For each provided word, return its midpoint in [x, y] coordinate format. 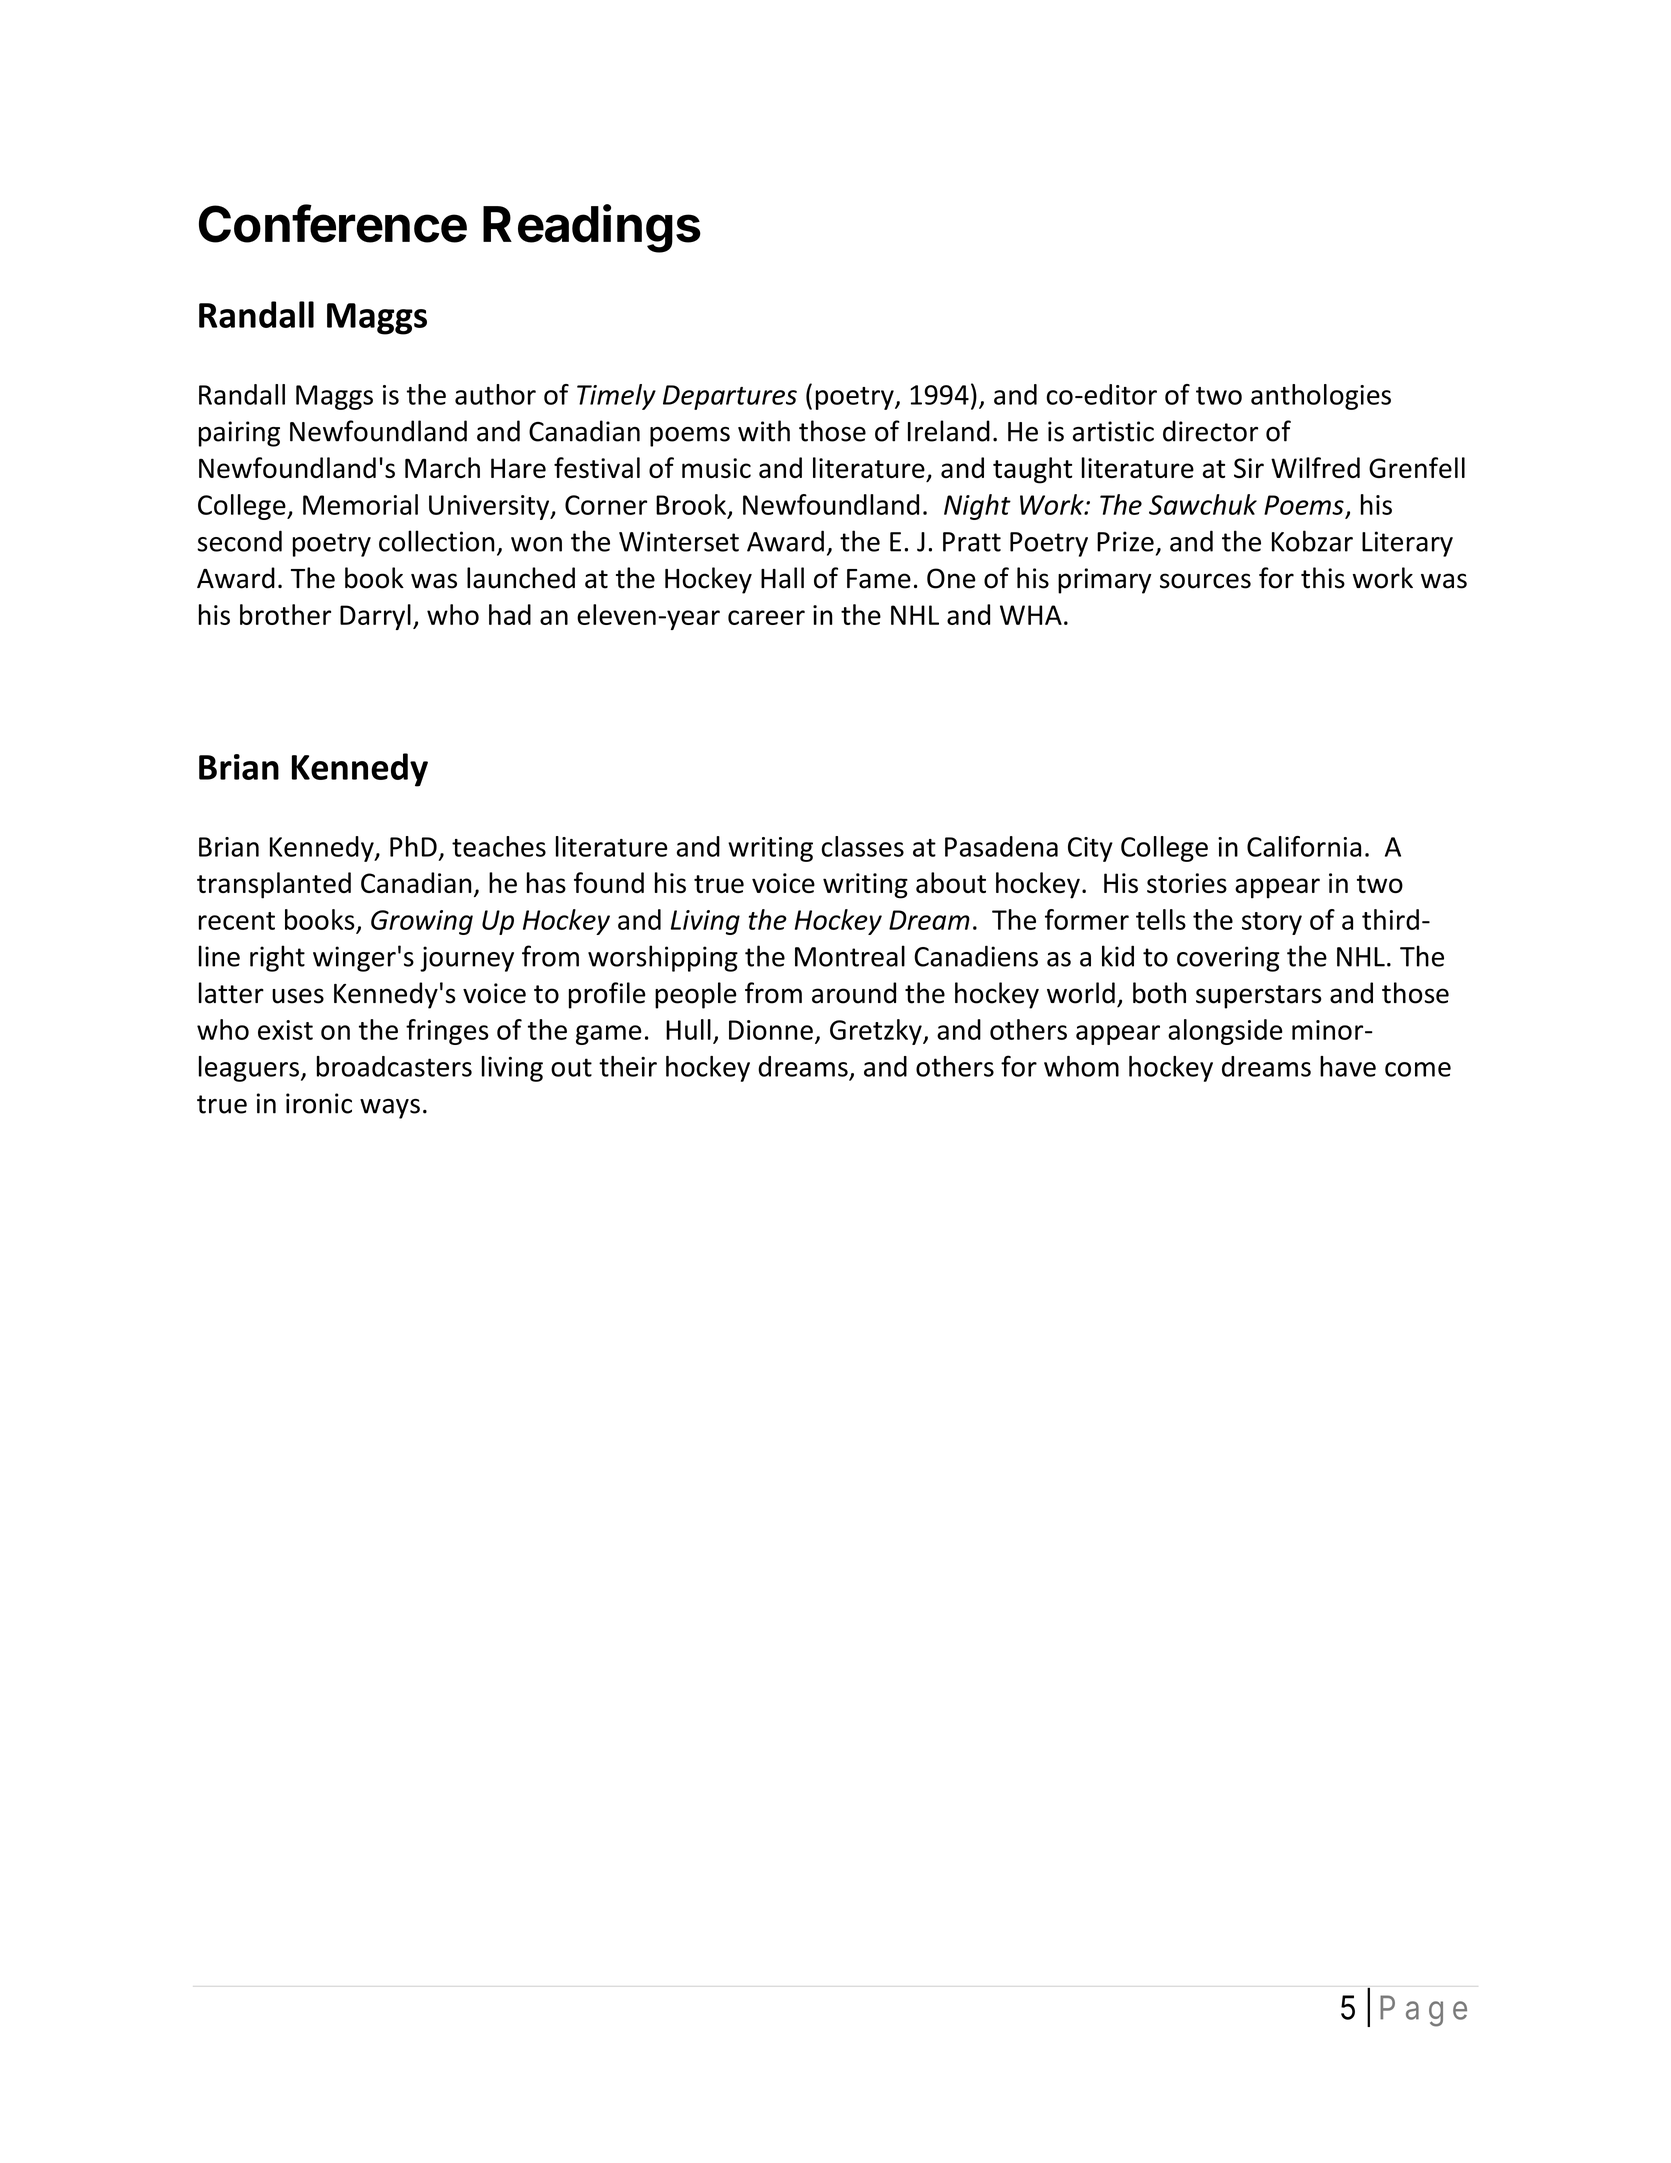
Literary [1407, 544]
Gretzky [877, 1032]
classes [862, 846]
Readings [592, 228]
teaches [499, 846]
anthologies [1321, 397]
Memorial [360, 504]
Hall [782, 578]
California [1304, 846]
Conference [333, 223]
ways [390, 1109]
